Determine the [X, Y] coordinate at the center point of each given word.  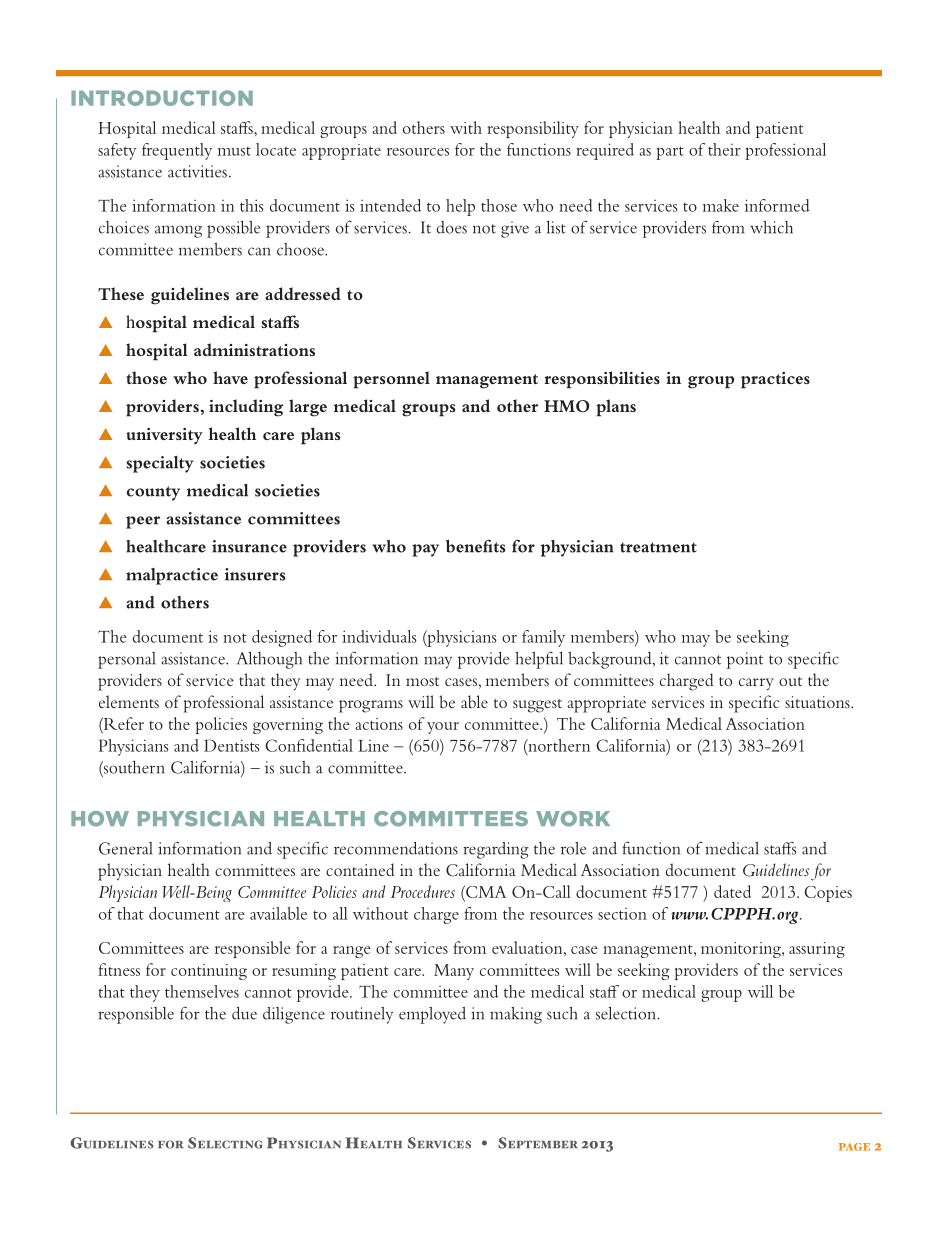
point [745, 660]
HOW [100, 819]
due [244, 1013]
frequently [177, 151]
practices [775, 380]
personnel [391, 380]
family [543, 638]
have [230, 377]
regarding [496, 850]
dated [732, 891]
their [724, 149]
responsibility [533, 129]
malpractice [172, 576]
